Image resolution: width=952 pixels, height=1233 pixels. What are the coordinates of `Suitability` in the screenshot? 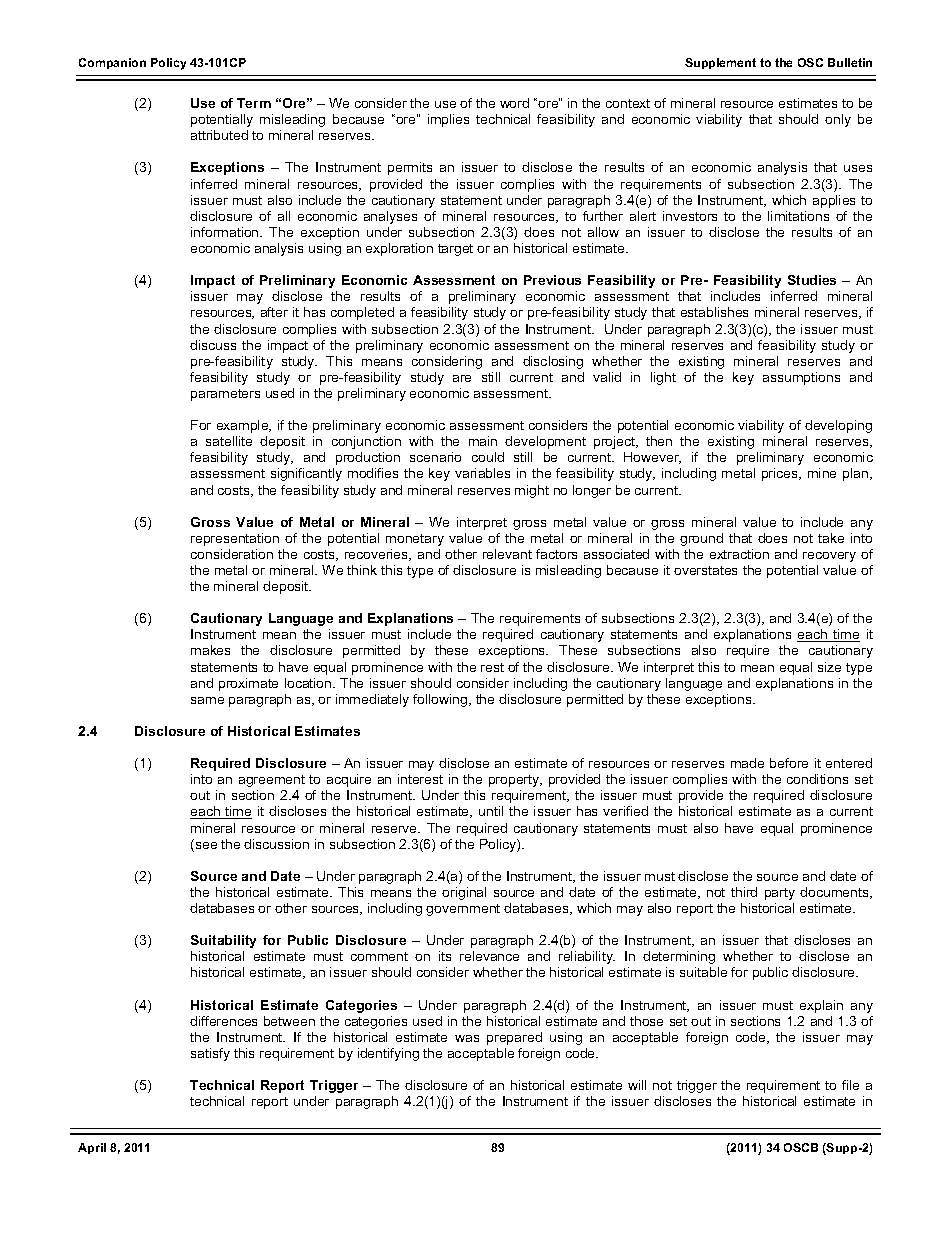 It's located at (223, 941).
